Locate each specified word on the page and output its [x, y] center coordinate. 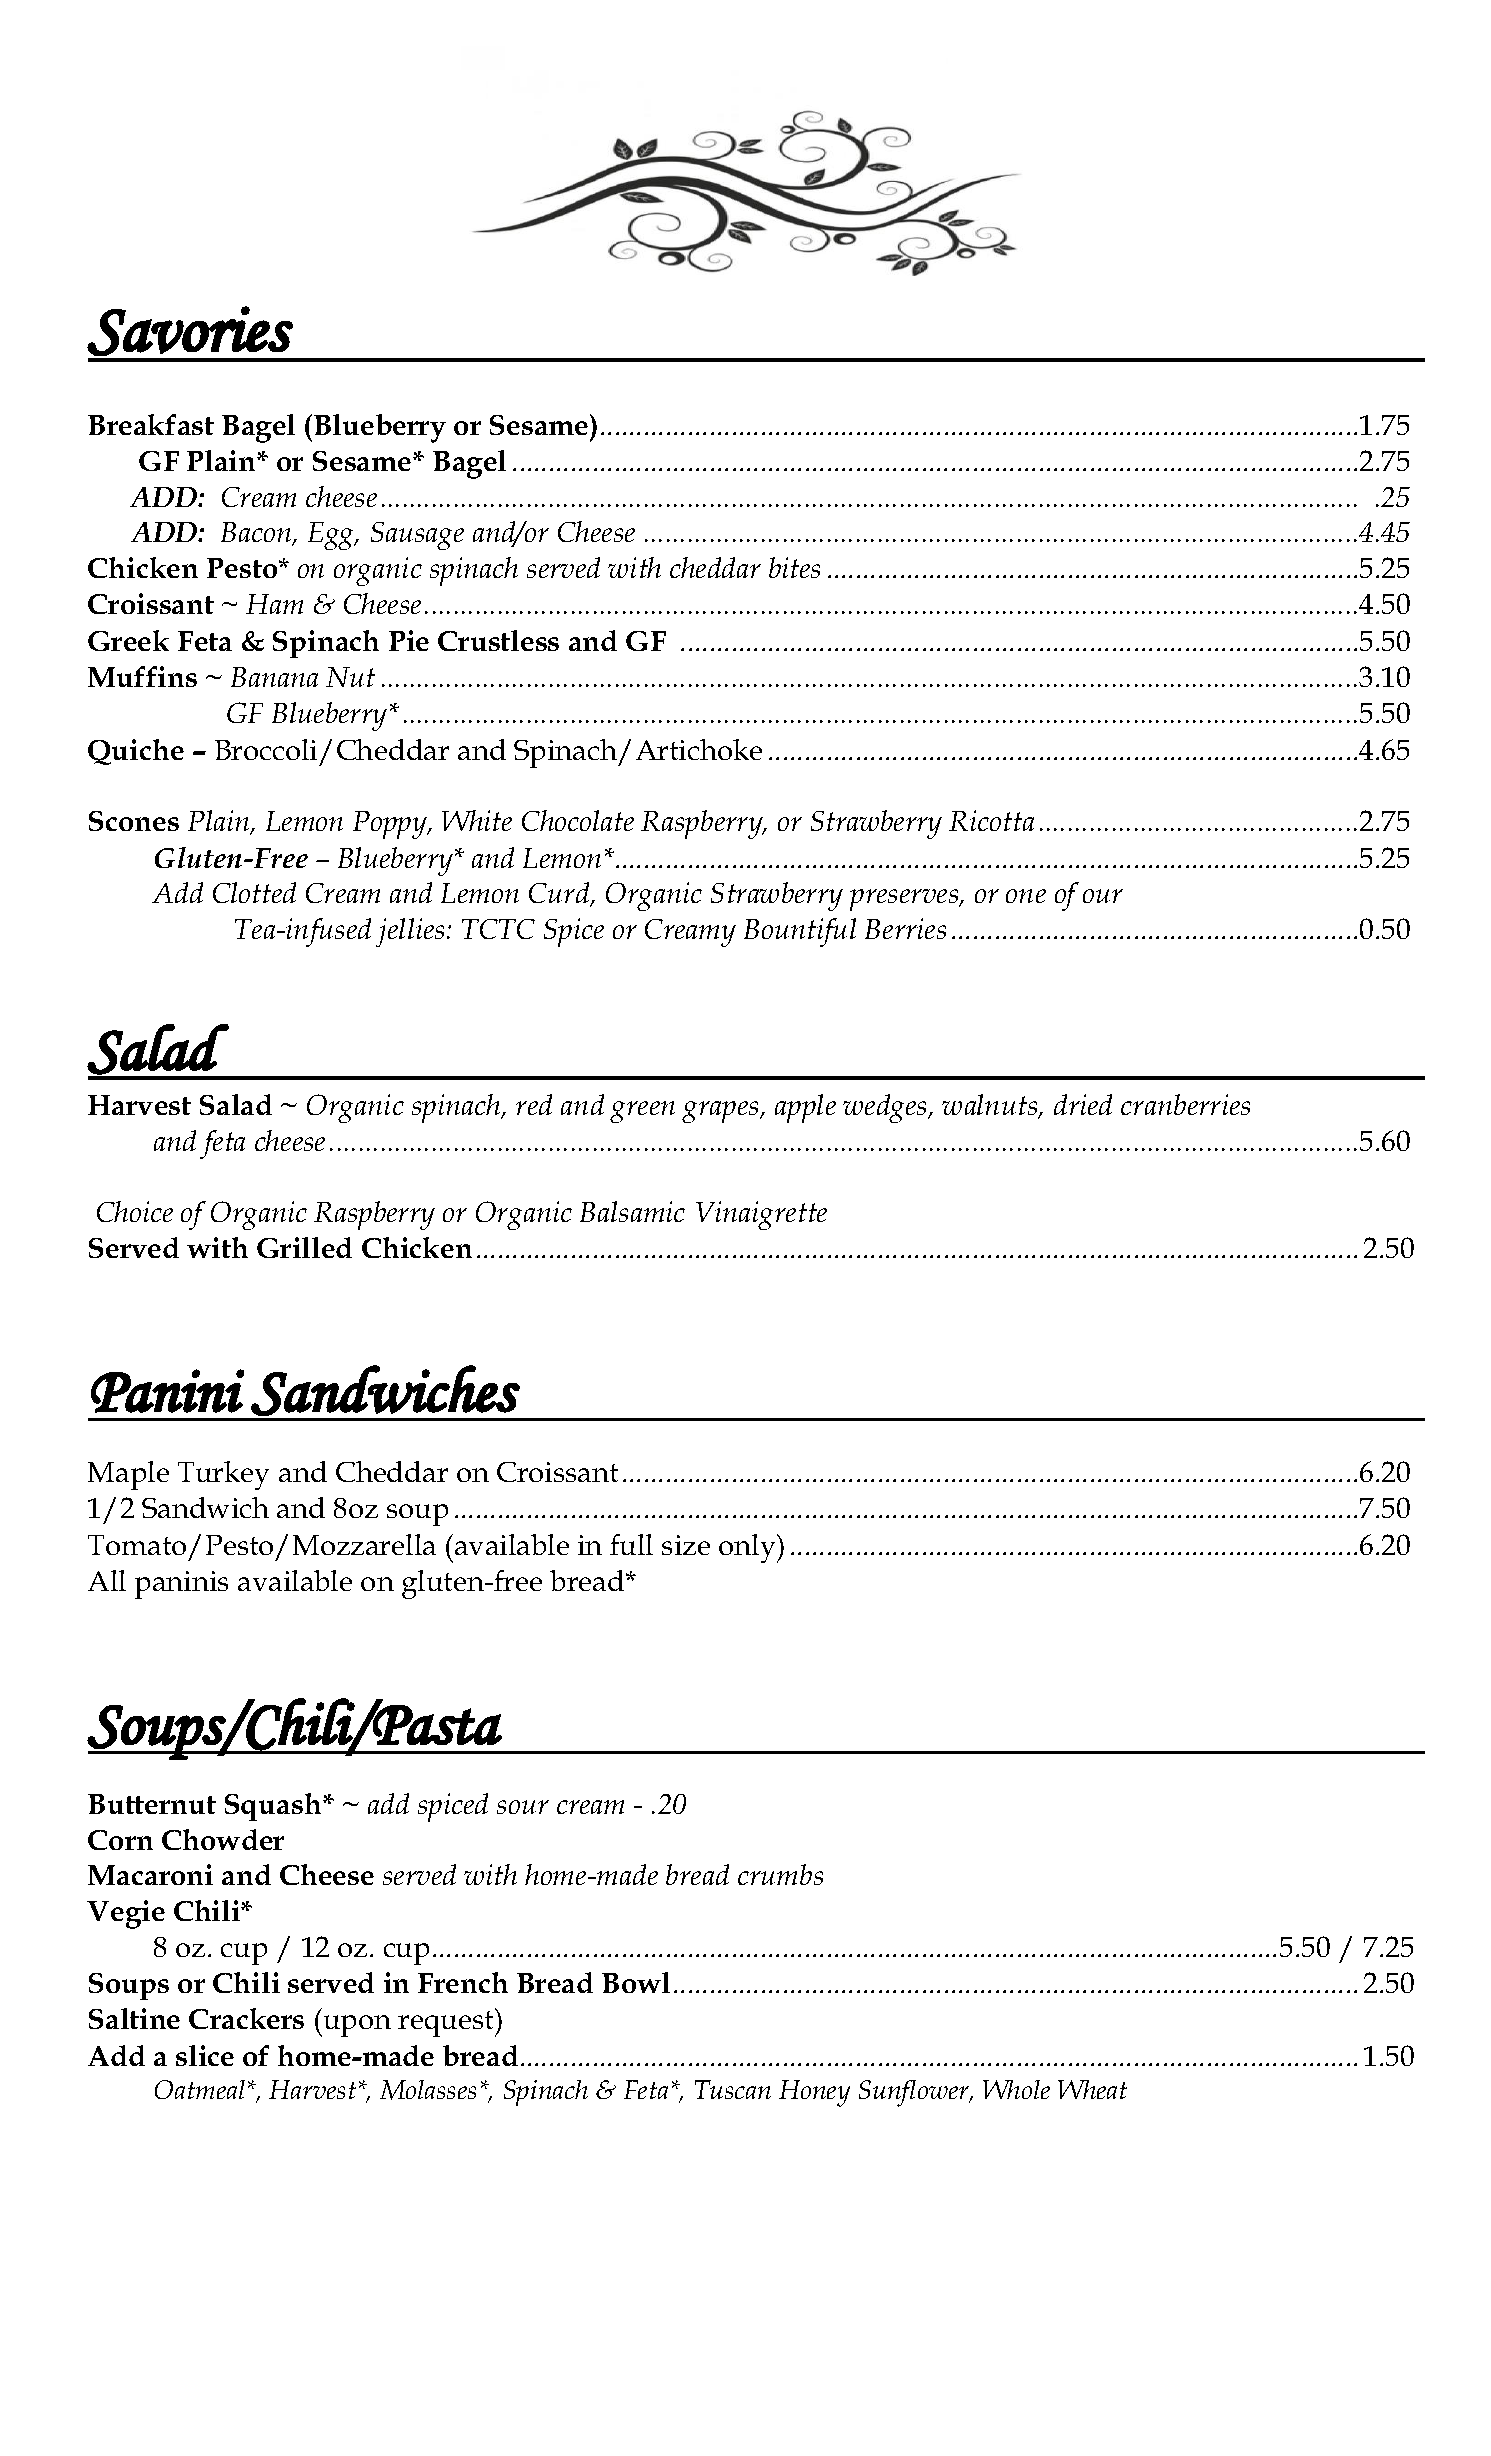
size [686, 1545]
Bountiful [800, 932]
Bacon [257, 533]
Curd [560, 894]
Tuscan [733, 2089]
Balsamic [632, 1211]
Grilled [304, 1247]
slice [205, 2055]
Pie [409, 640]
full [631, 1544]
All [107, 1580]
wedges [886, 1108]
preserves [905, 900]
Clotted [254, 892]
